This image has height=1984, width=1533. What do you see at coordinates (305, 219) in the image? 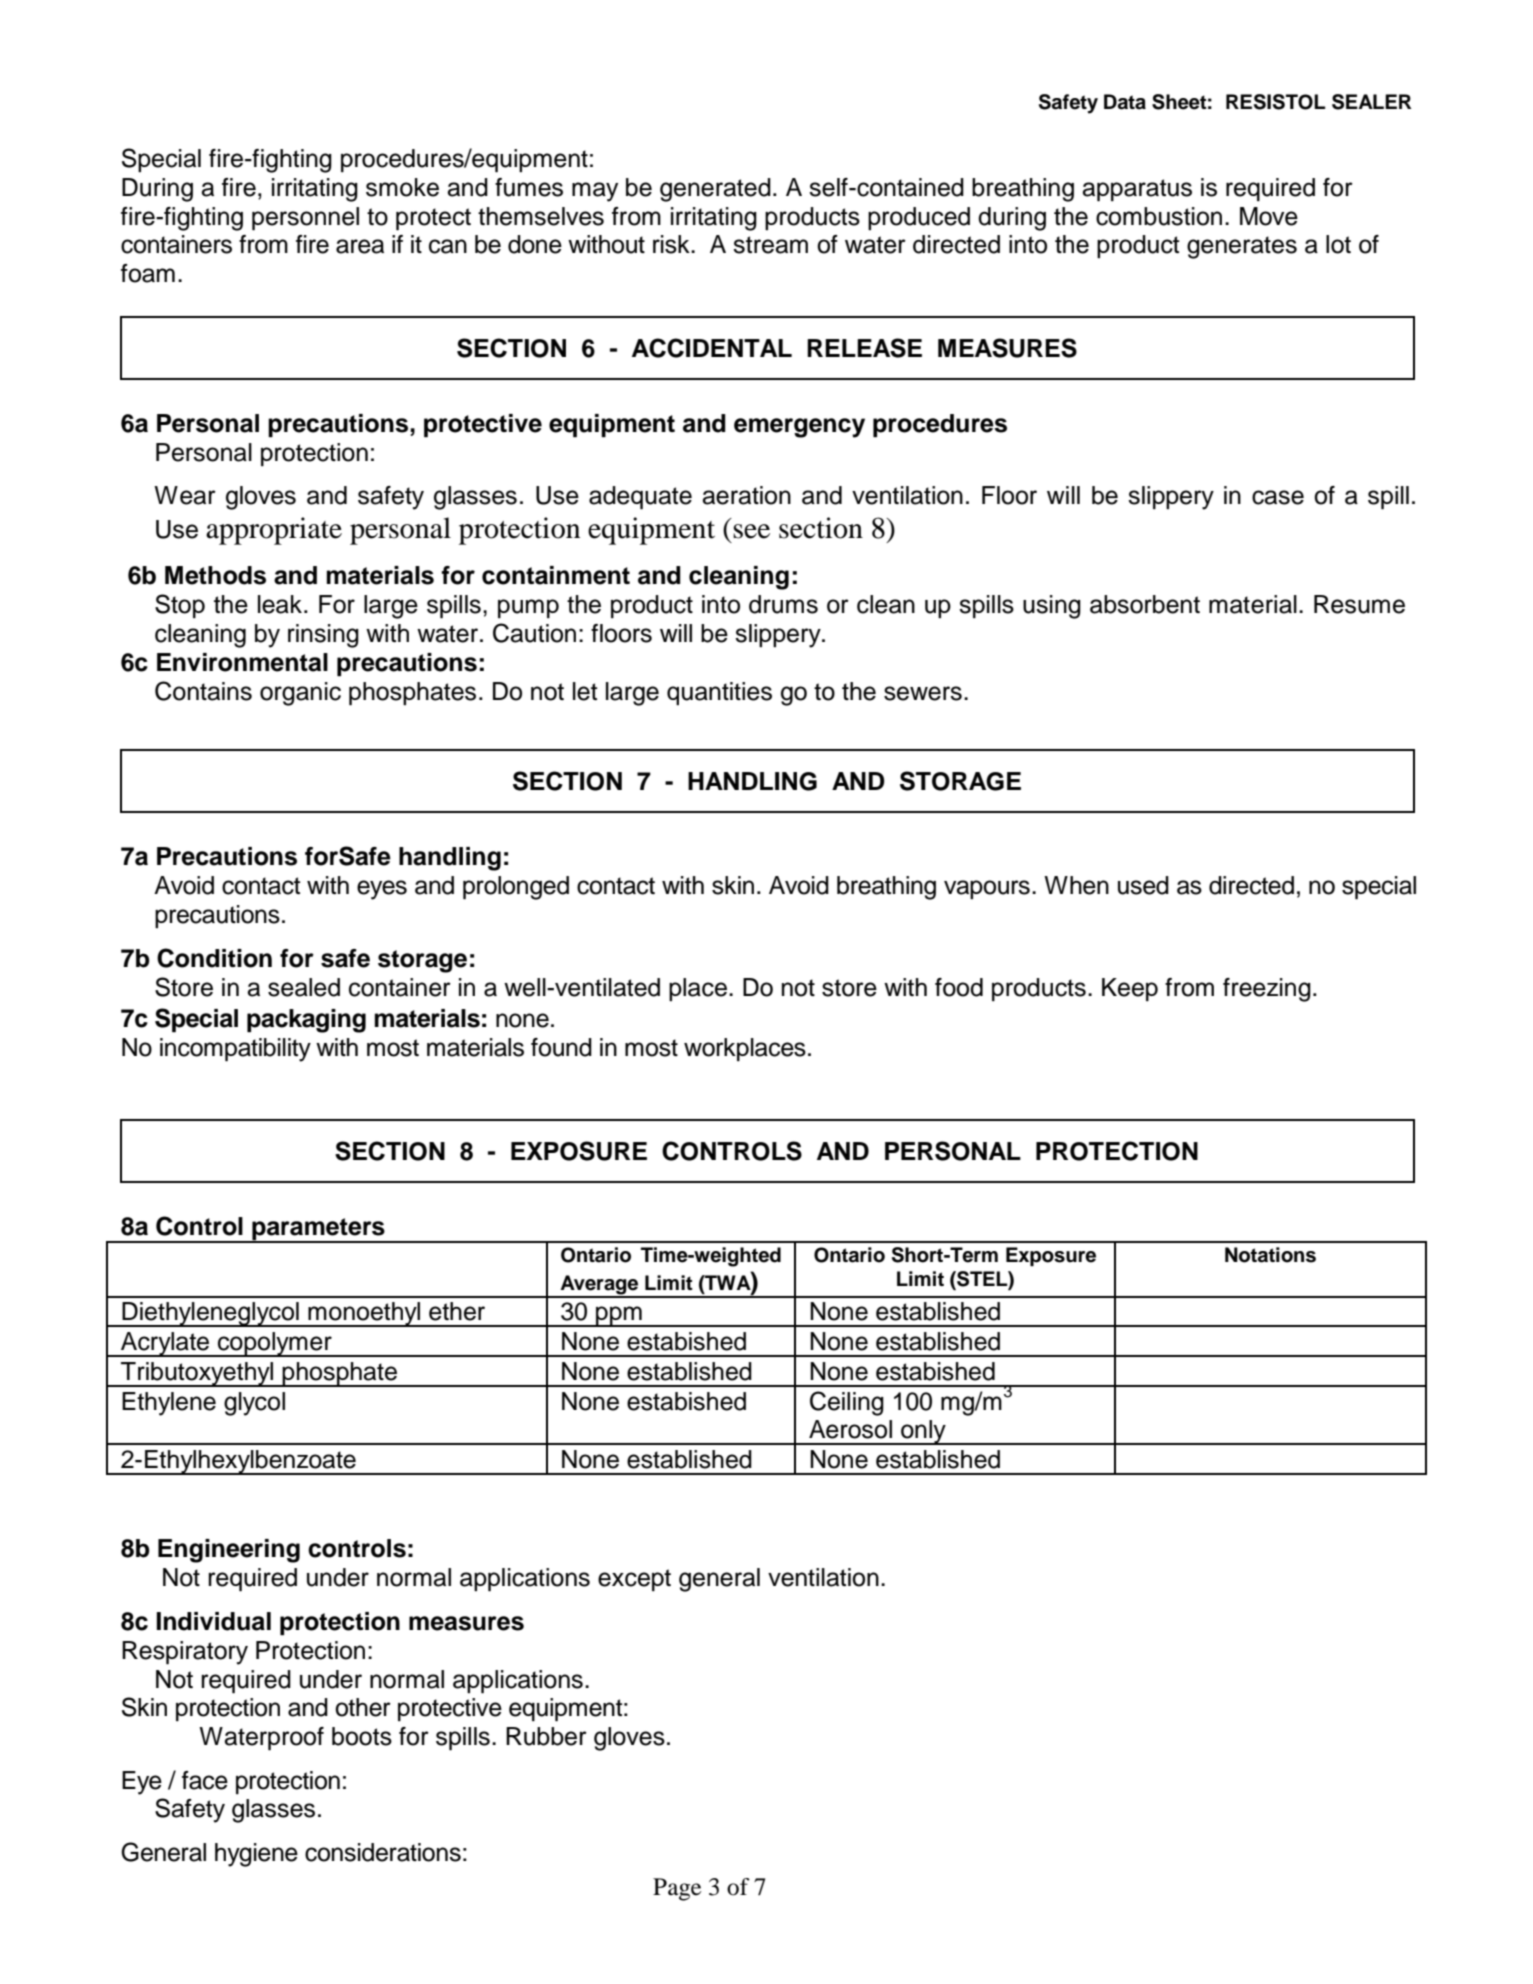
I see `personnel` at bounding box center [305, 219].
